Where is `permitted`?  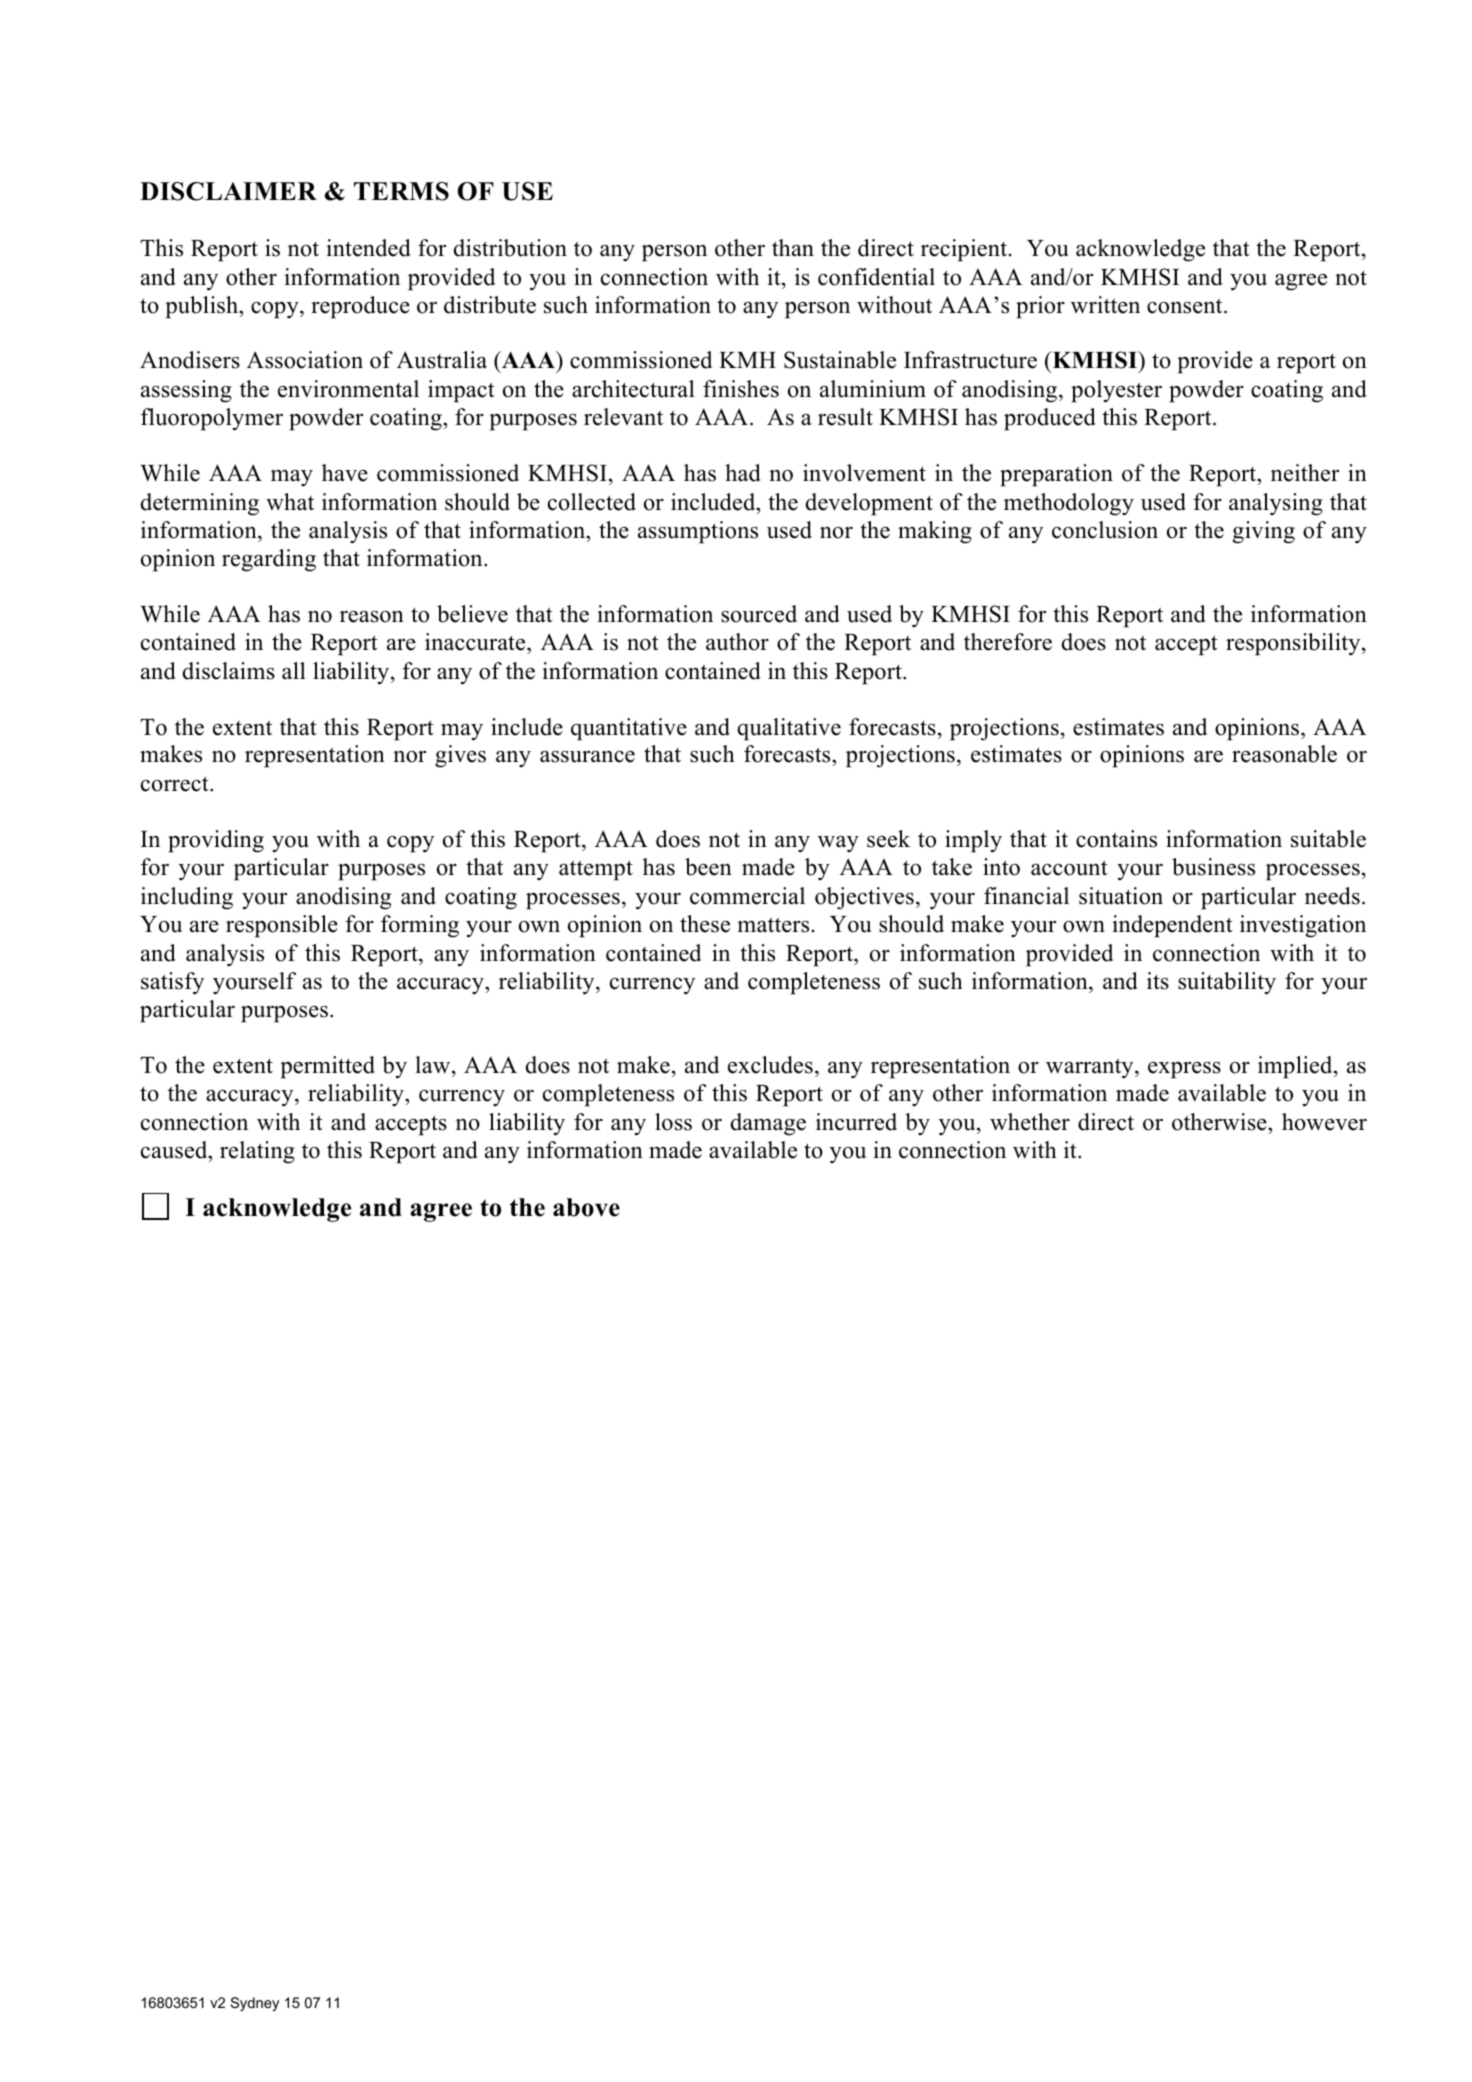 permitted is located at coordinates (327, 1067).
